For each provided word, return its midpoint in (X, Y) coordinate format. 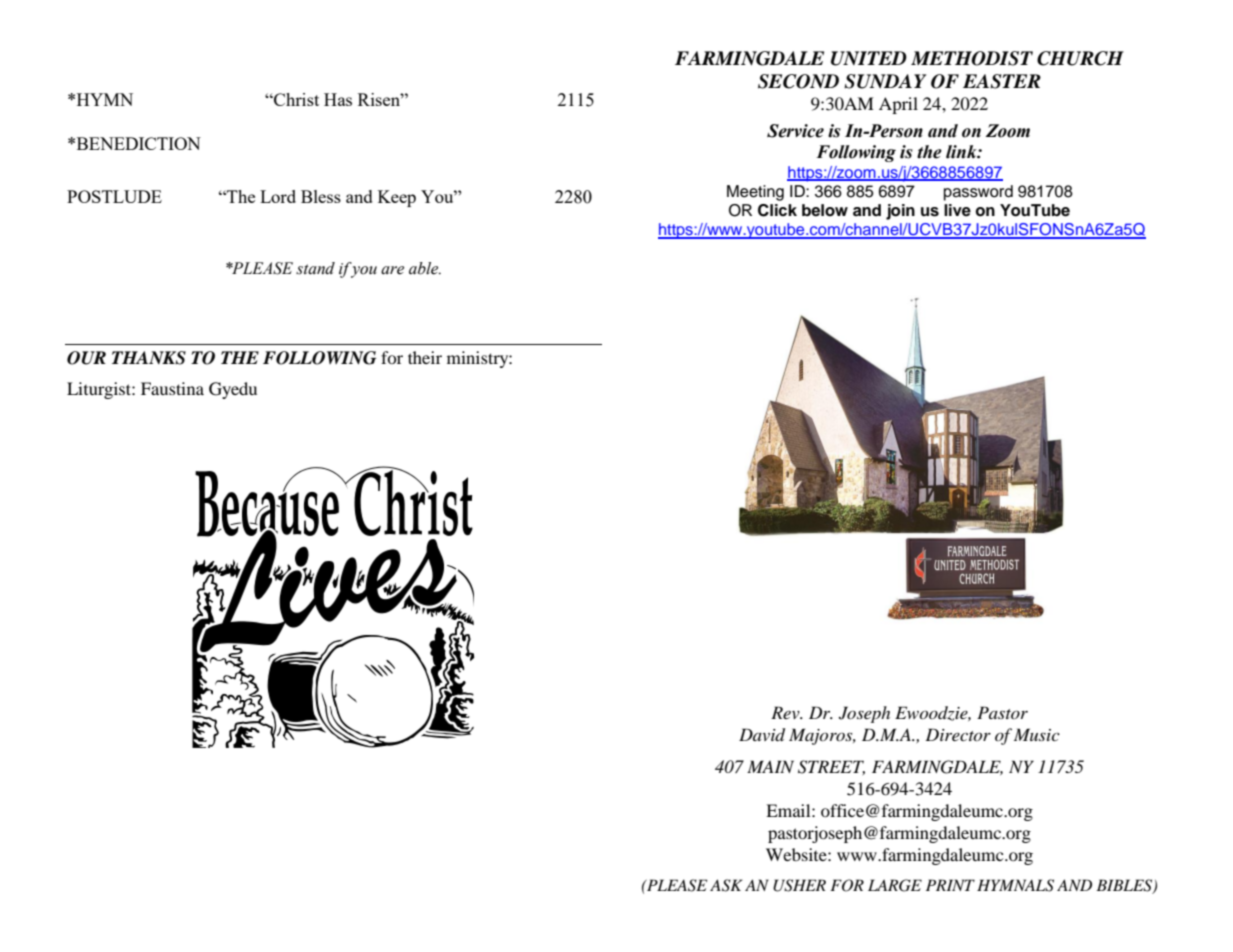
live (957, 210)
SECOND (798, 81)
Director (958, 734)
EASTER (1002, 81)
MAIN (770, 766)
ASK (726, 885)
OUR (86, 358)
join (900, 212)
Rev (786, 712)
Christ (295, 99)
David (762, 735)
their (425, 357)
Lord (278, 196)
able (425, 268)
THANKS (149, 358)
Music (1037, 734)
